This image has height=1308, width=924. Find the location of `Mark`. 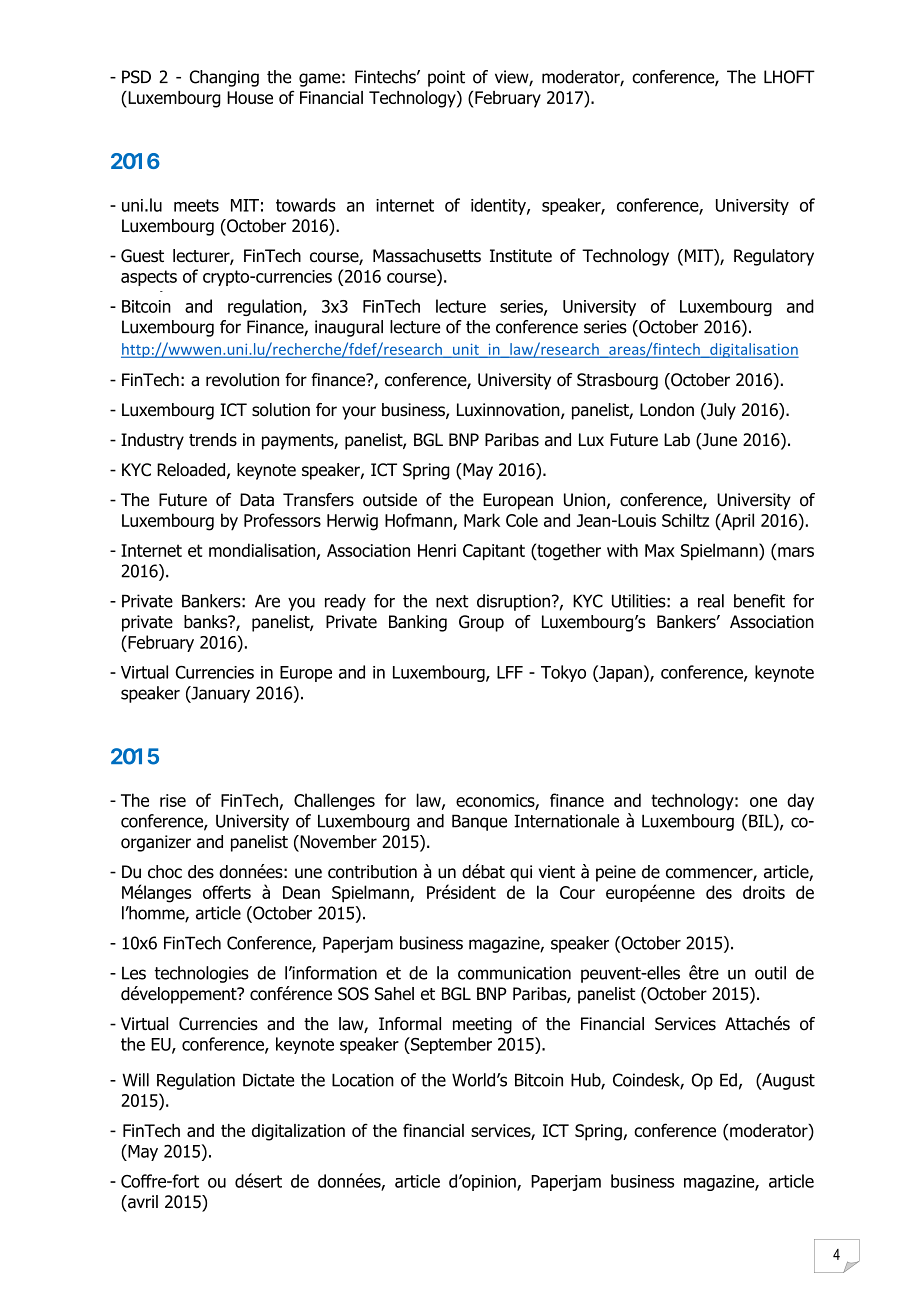

Mark is located at coordinates (482, 520).
